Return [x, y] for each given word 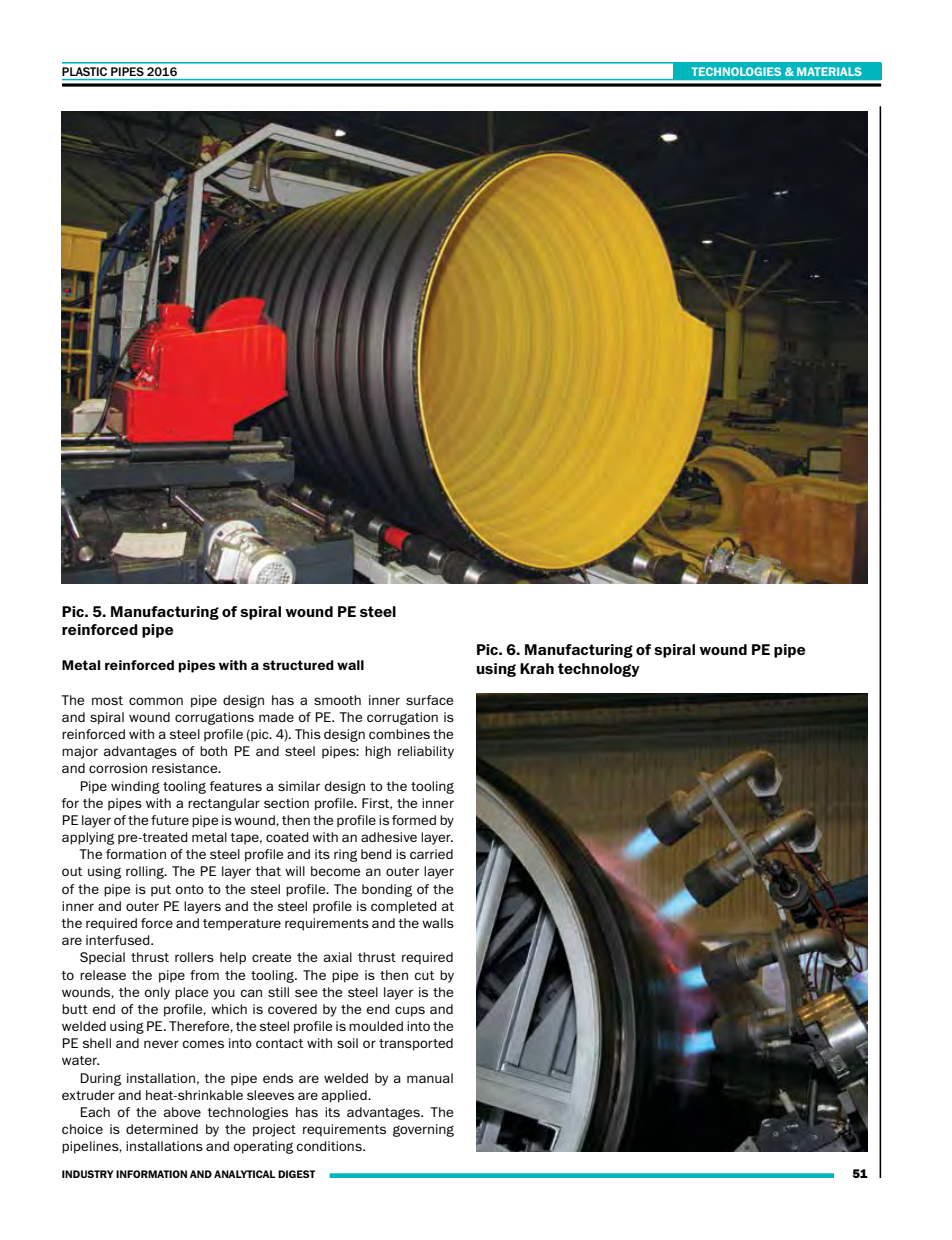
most [107, 700]
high [378, 752]
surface [429, 700]
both [213, 751]
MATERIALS [829, 71]
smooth [337, 700]
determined [162, 1129]
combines [399, 734]
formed [414, 820]
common [156, 701]
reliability [426, 752]
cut [424, 975]
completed [404, 907]
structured [298, 665]
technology [599, 670]
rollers [194, 957]
